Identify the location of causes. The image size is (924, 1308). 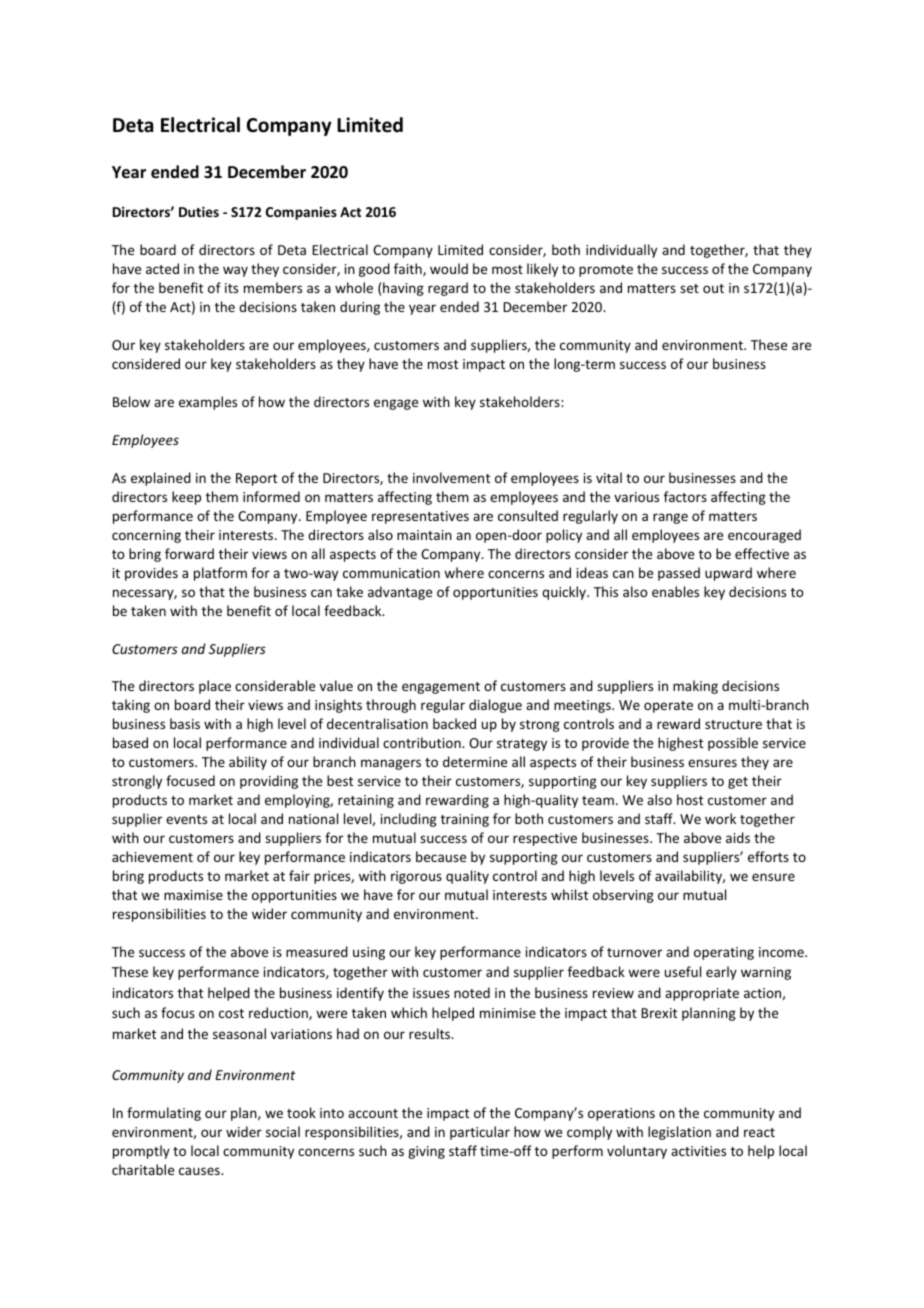
(200, 1171).
